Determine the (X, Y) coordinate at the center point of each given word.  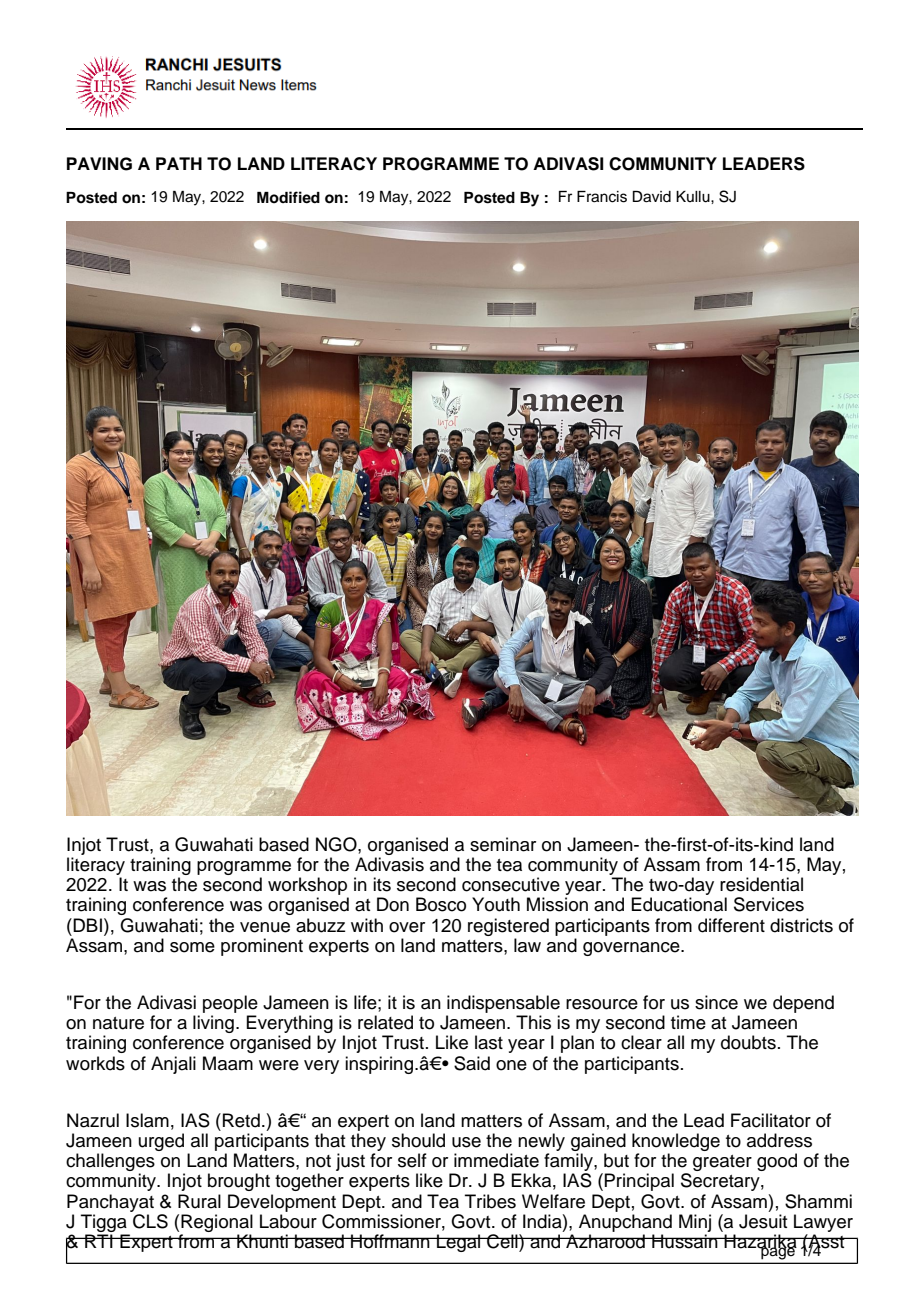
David (652, 197)
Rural (199, 1201)
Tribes (490, 1201)
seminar (503, 844)
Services (769, 904)
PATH (179, 163)
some (192, 947)
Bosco (441, 904)
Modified (288, 197)
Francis (602, 197)
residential (761, 884)
